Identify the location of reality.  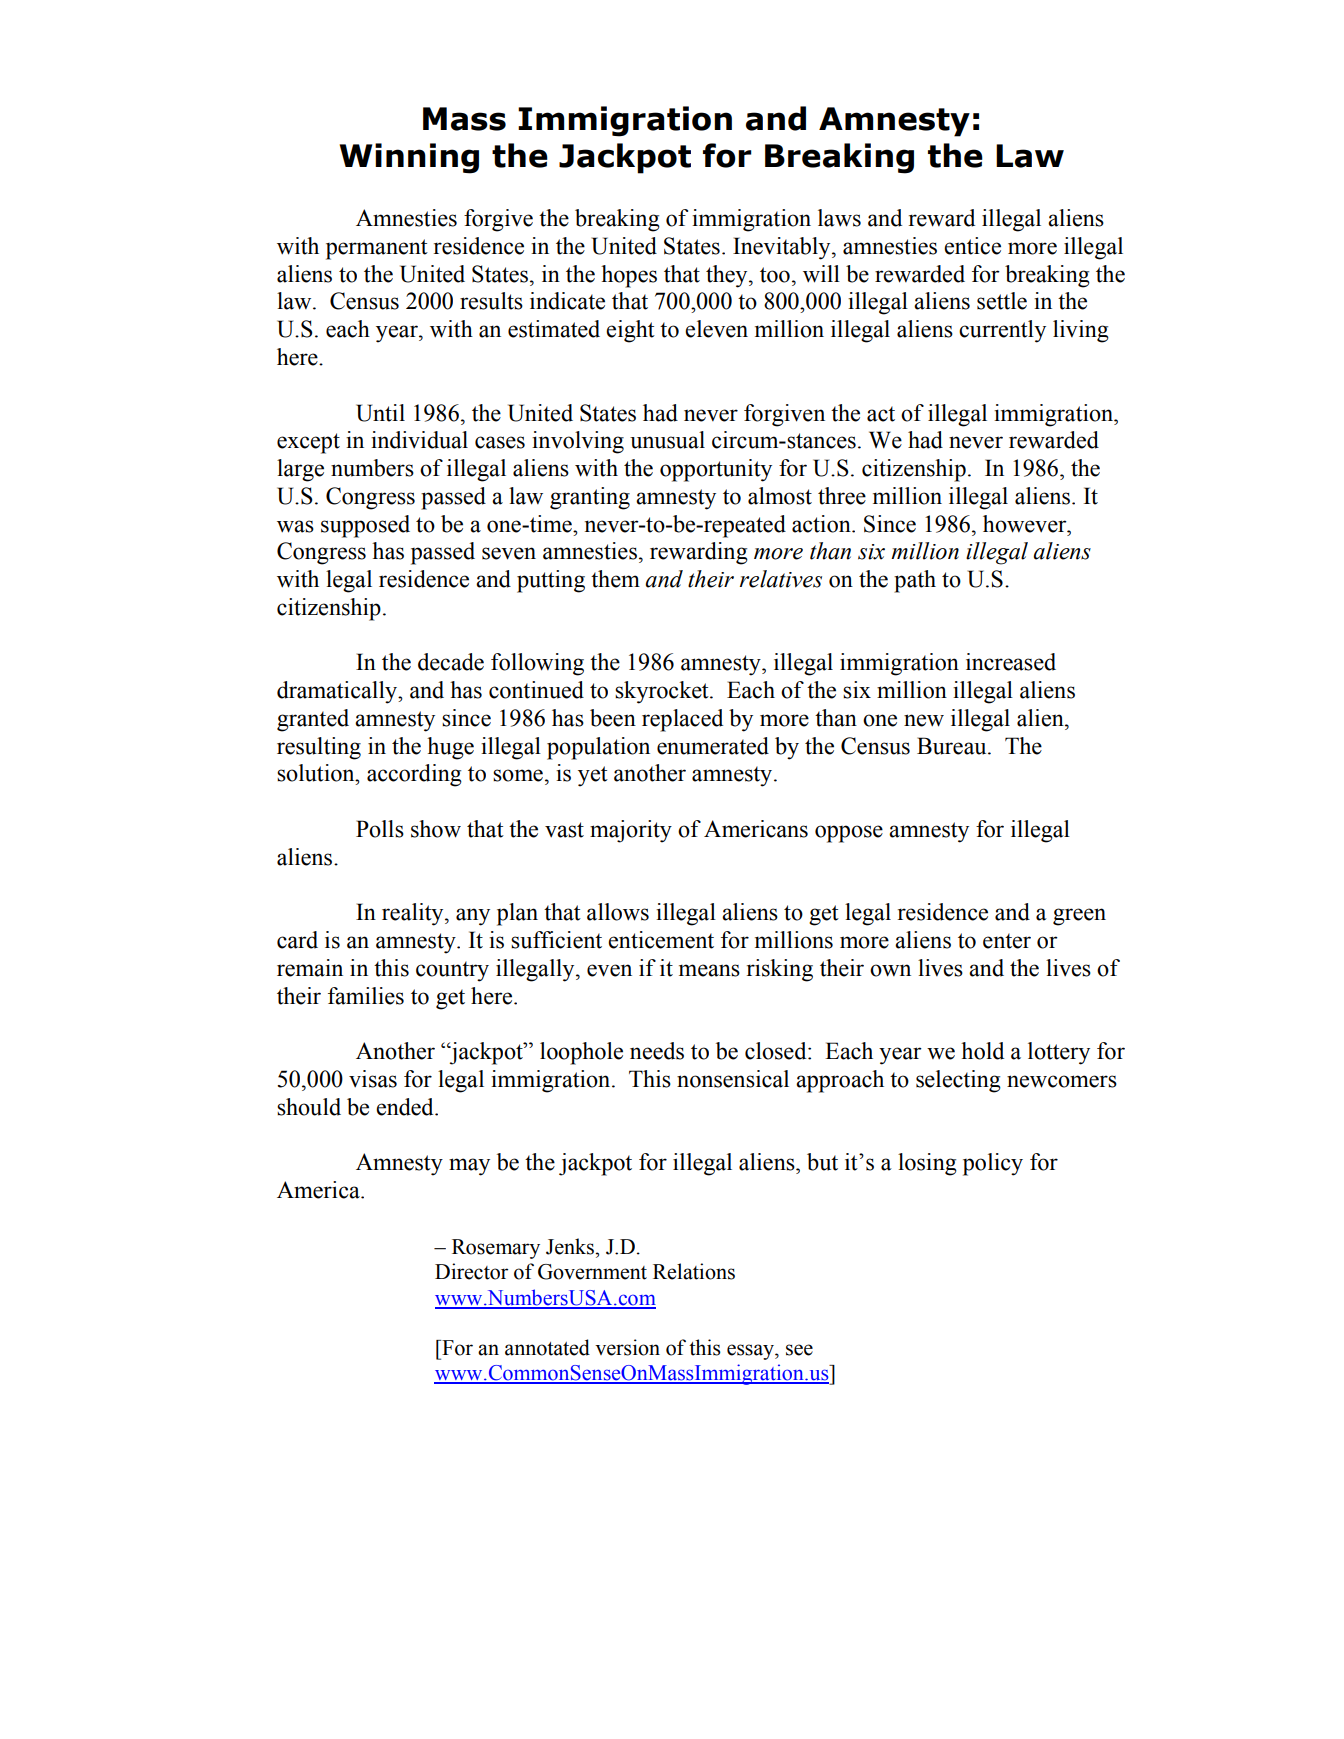
(414, 914).
